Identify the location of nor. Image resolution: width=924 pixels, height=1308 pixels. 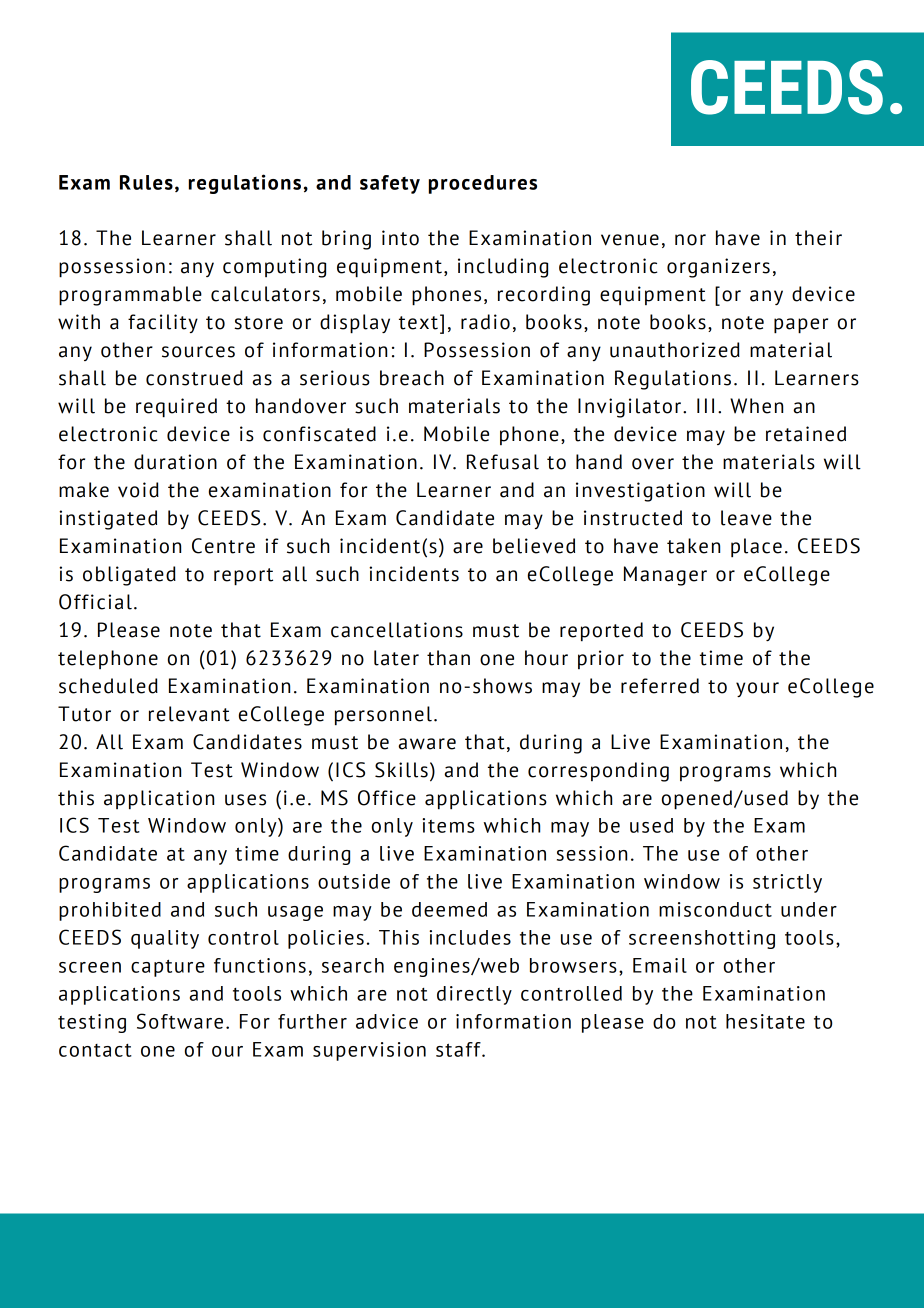
(690, 240).
